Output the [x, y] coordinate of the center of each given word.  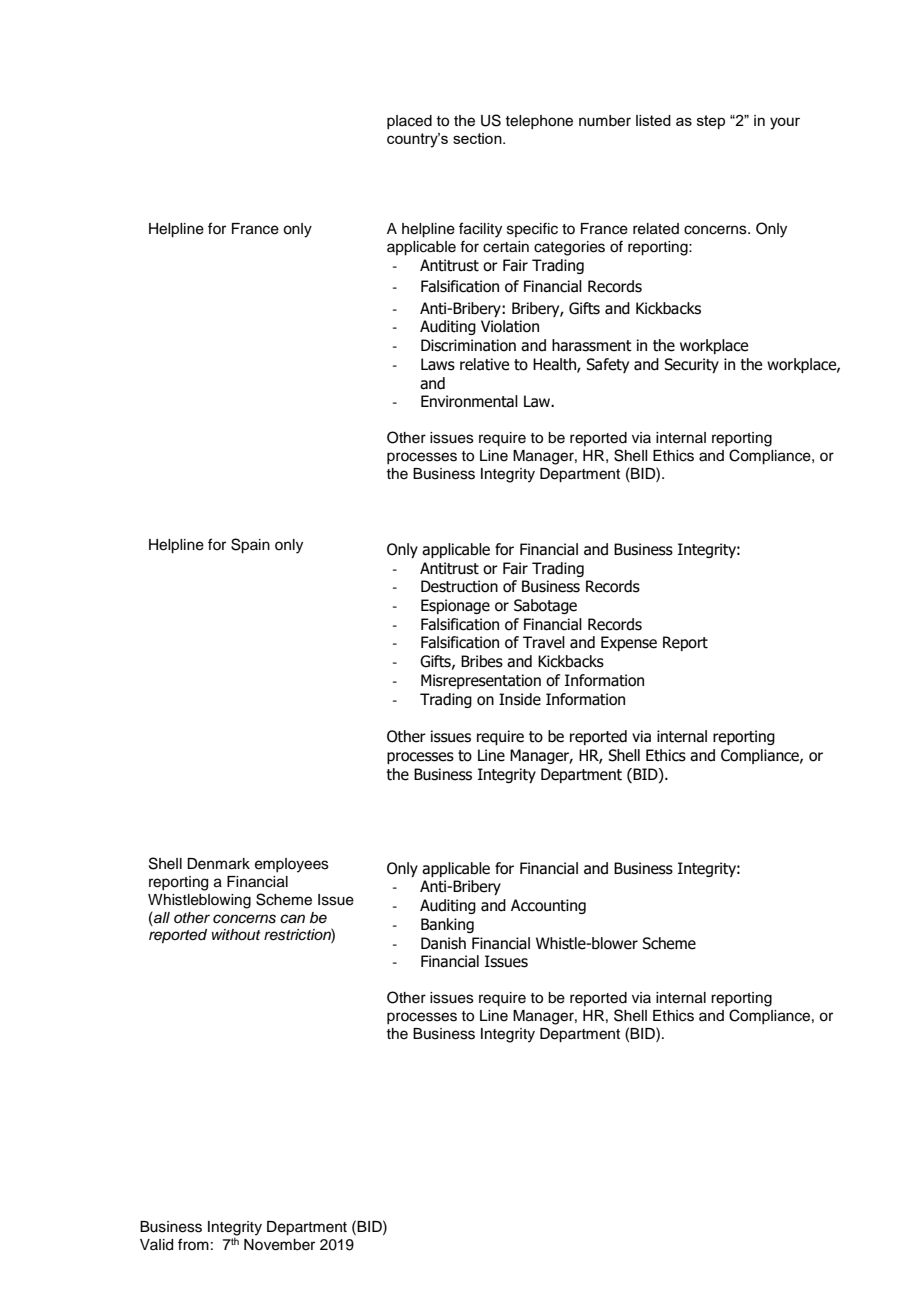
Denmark [218, 864]
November [279, 1245]
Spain [250, 546]
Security [691, 365]
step [711, 122]
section [478, 138]
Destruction [459, 586]
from [193, 1244]
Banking [447, 925]
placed [409, 122]
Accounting [548, 906]
